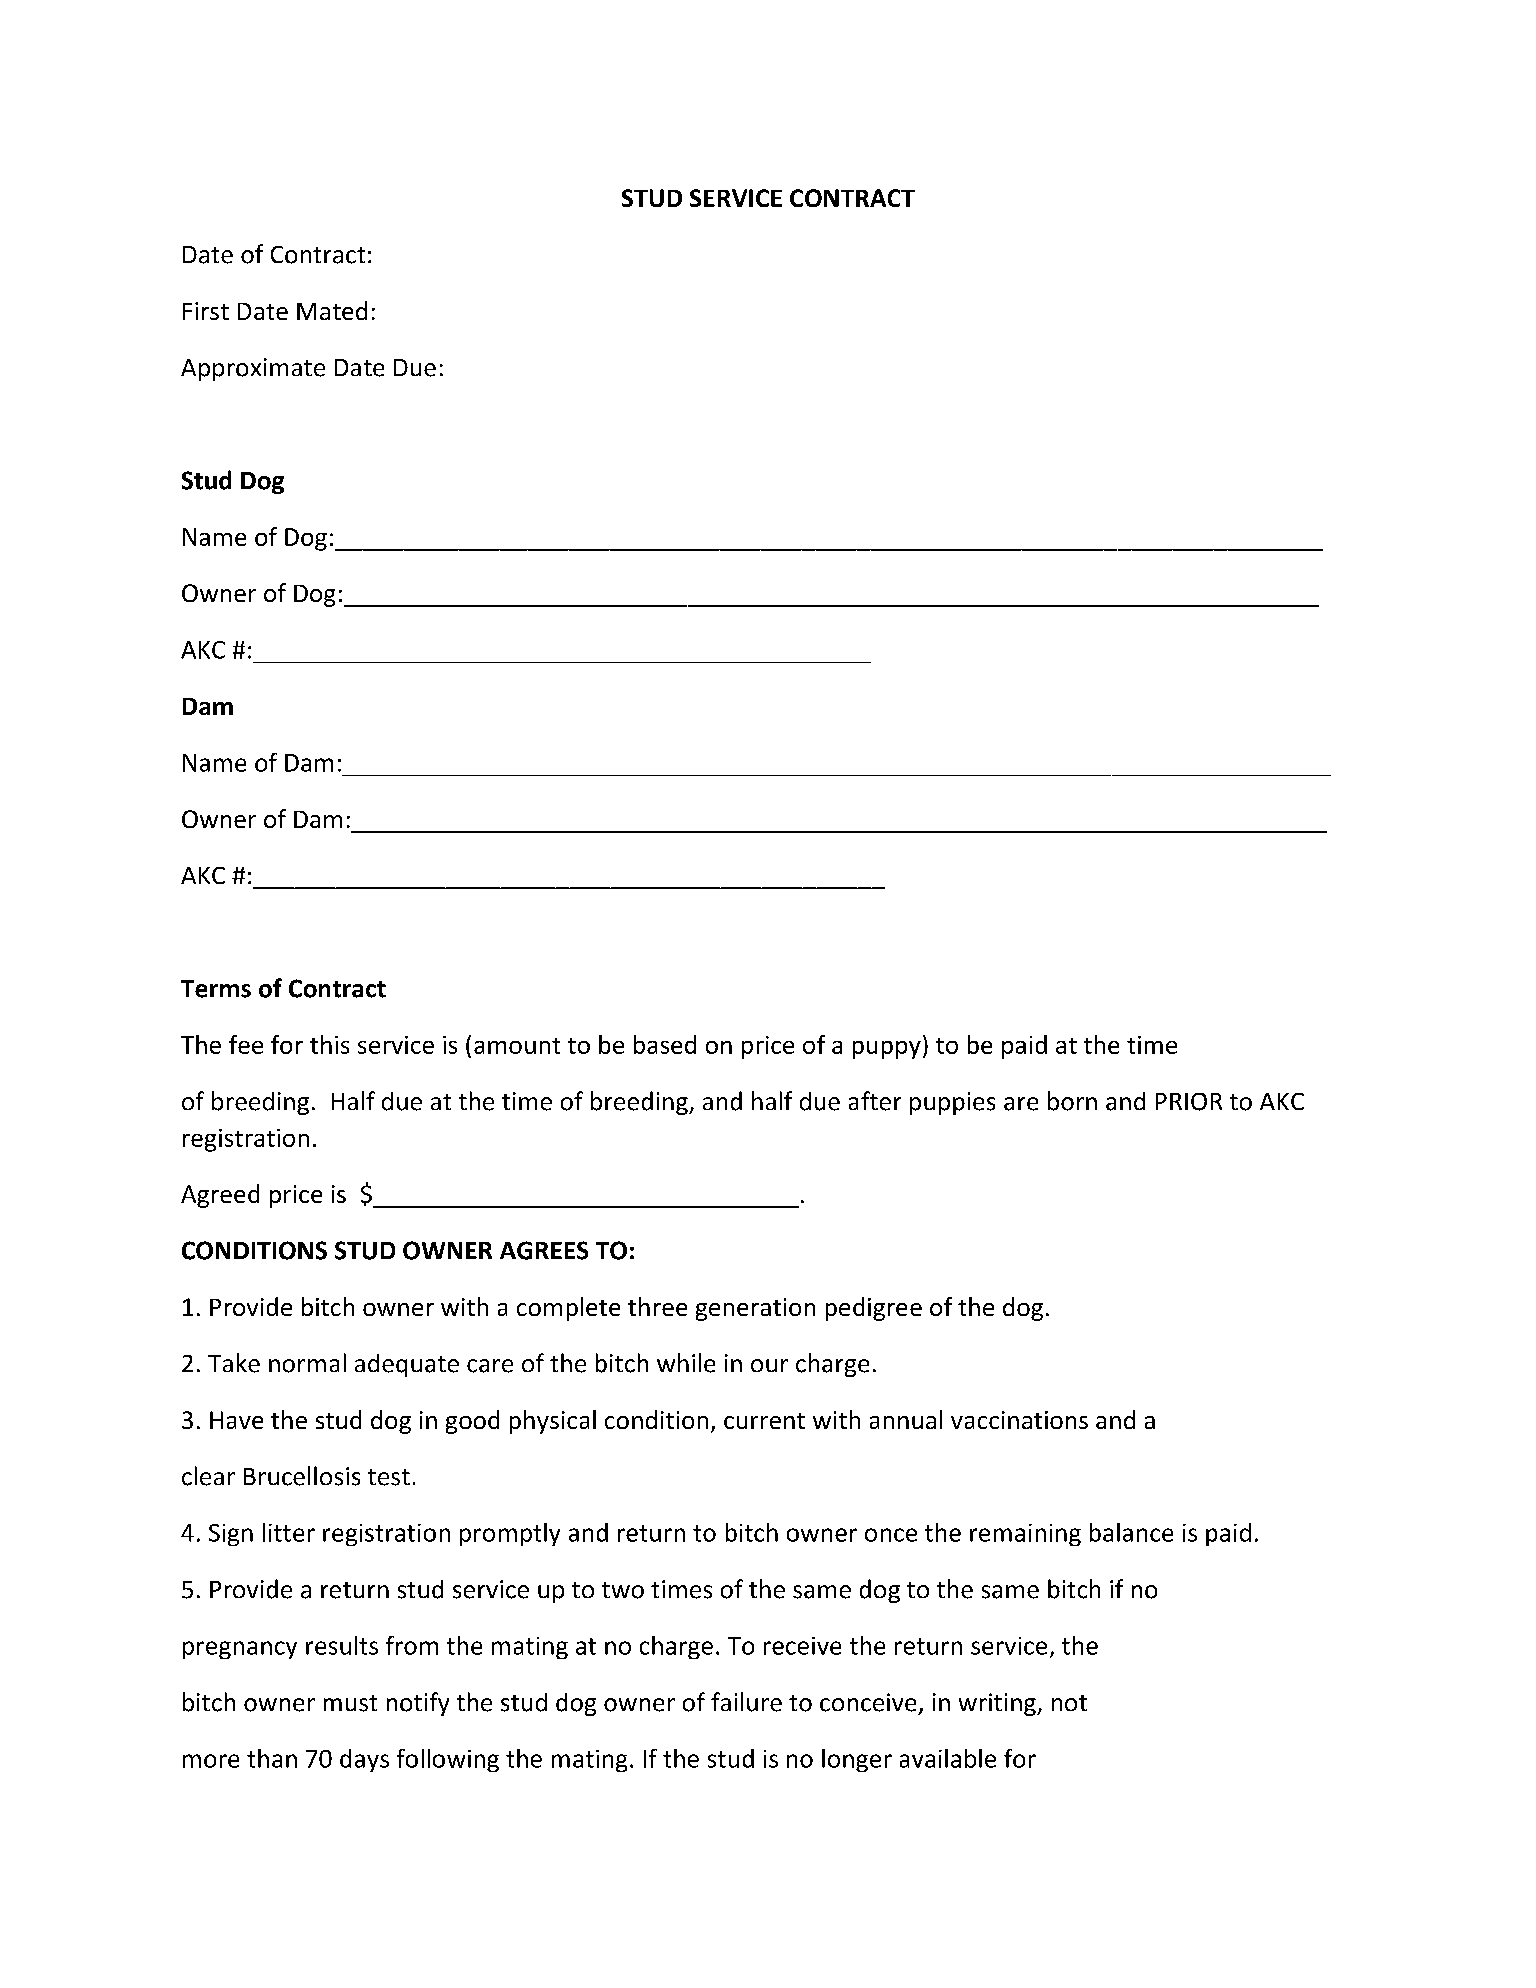 The height and width of the screenshot is (1988, 1536). Describe the element at coordinates (1072, 1101) in the screenshot. I see `born` at that location.
